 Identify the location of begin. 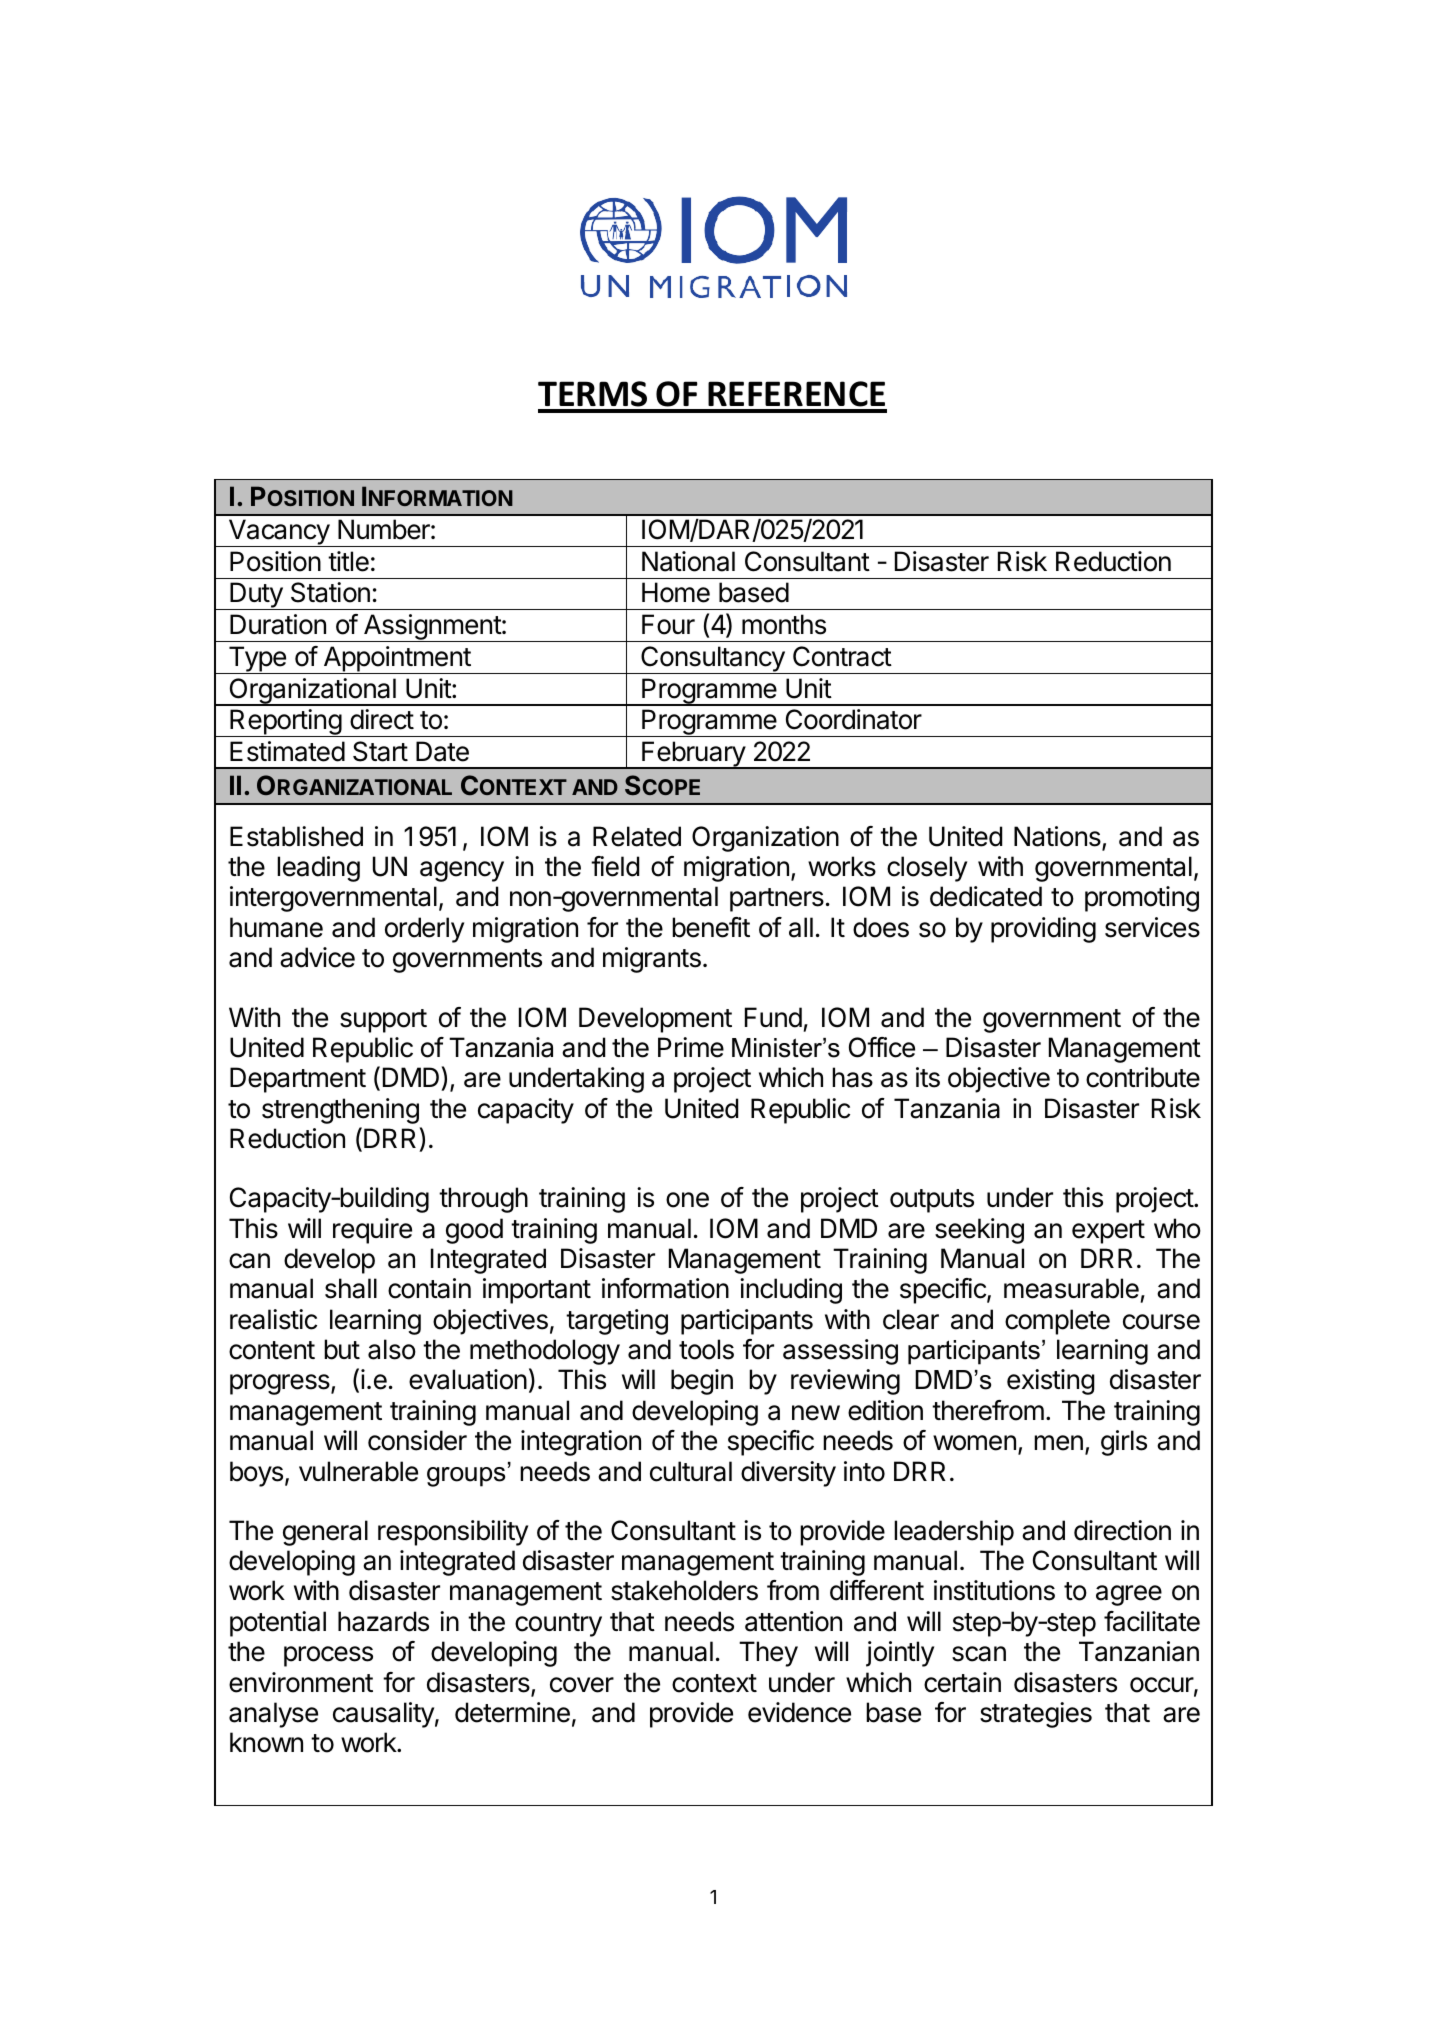
(702, 1382).
